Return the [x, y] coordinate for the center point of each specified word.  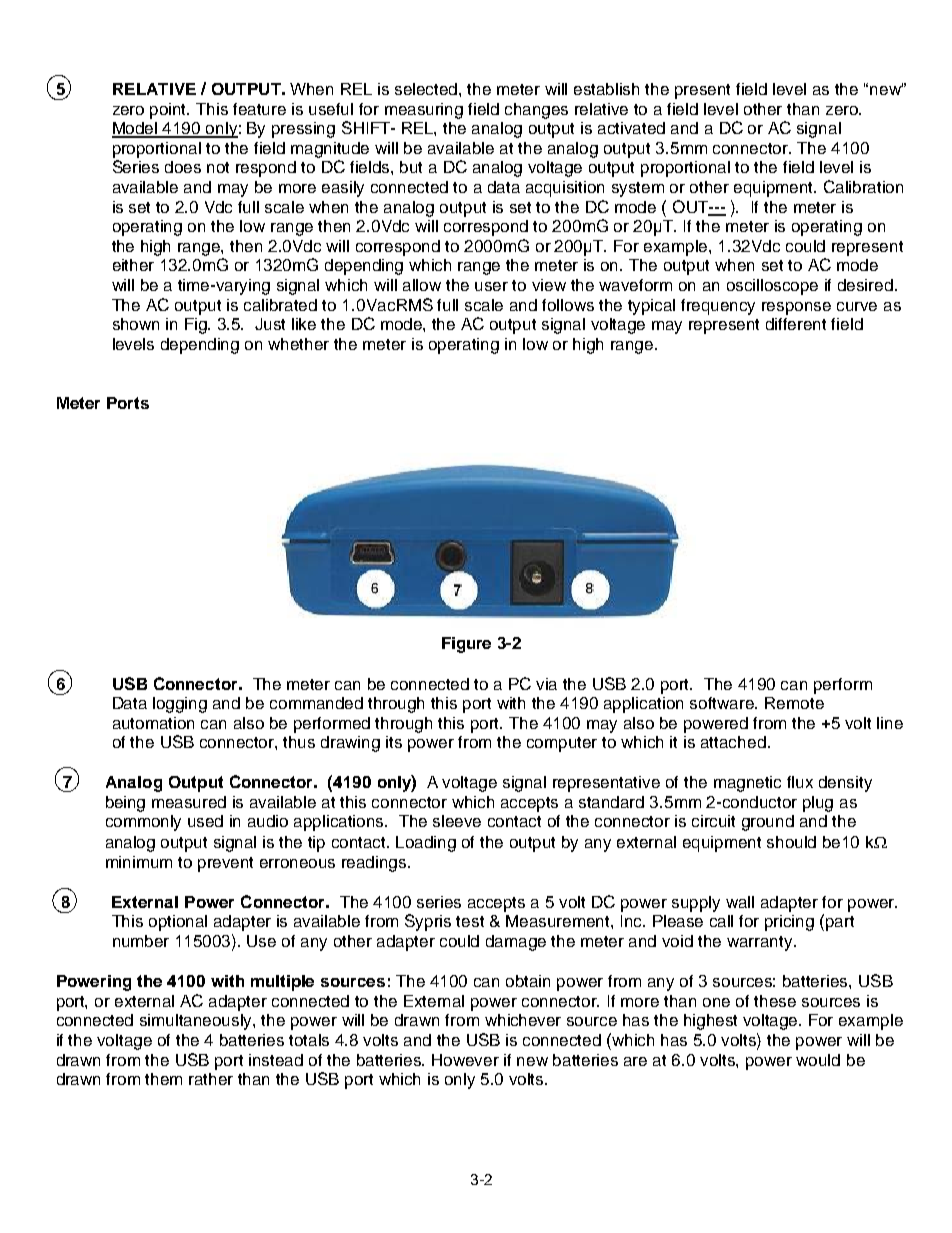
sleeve [457, 821]
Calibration [863, 186]
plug [818, 804]
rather [211, 1079]
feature [259, 109]
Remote [794, 703]
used [205, 821]
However [465, 1060]
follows [568, 305]
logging [180, 705]
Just [270, 324]
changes [536, 111]
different [796, 324]
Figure [466, 645]
